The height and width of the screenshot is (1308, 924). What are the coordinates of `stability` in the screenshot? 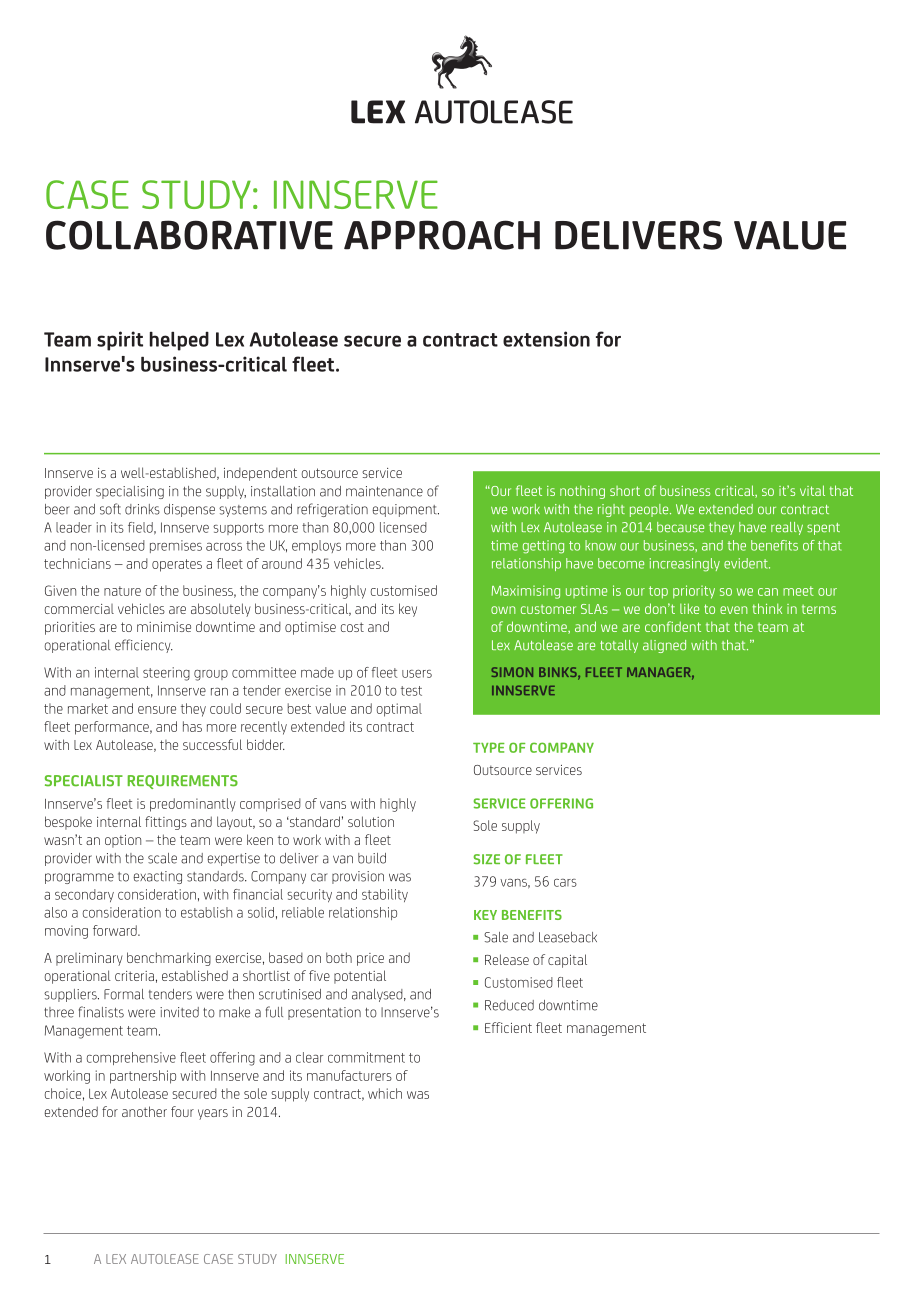 It's located at (385, 895).
